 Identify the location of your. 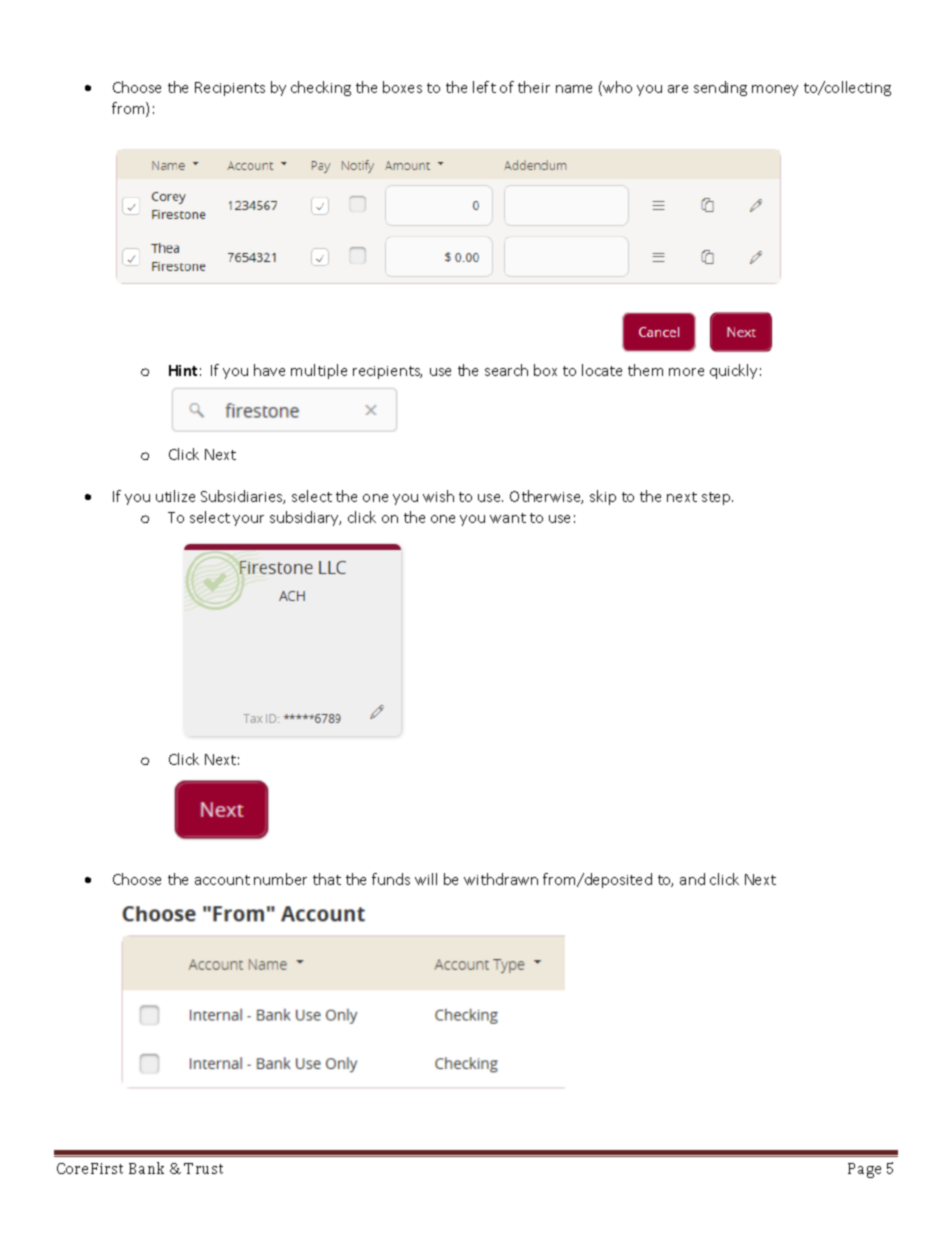
(248, 520).
